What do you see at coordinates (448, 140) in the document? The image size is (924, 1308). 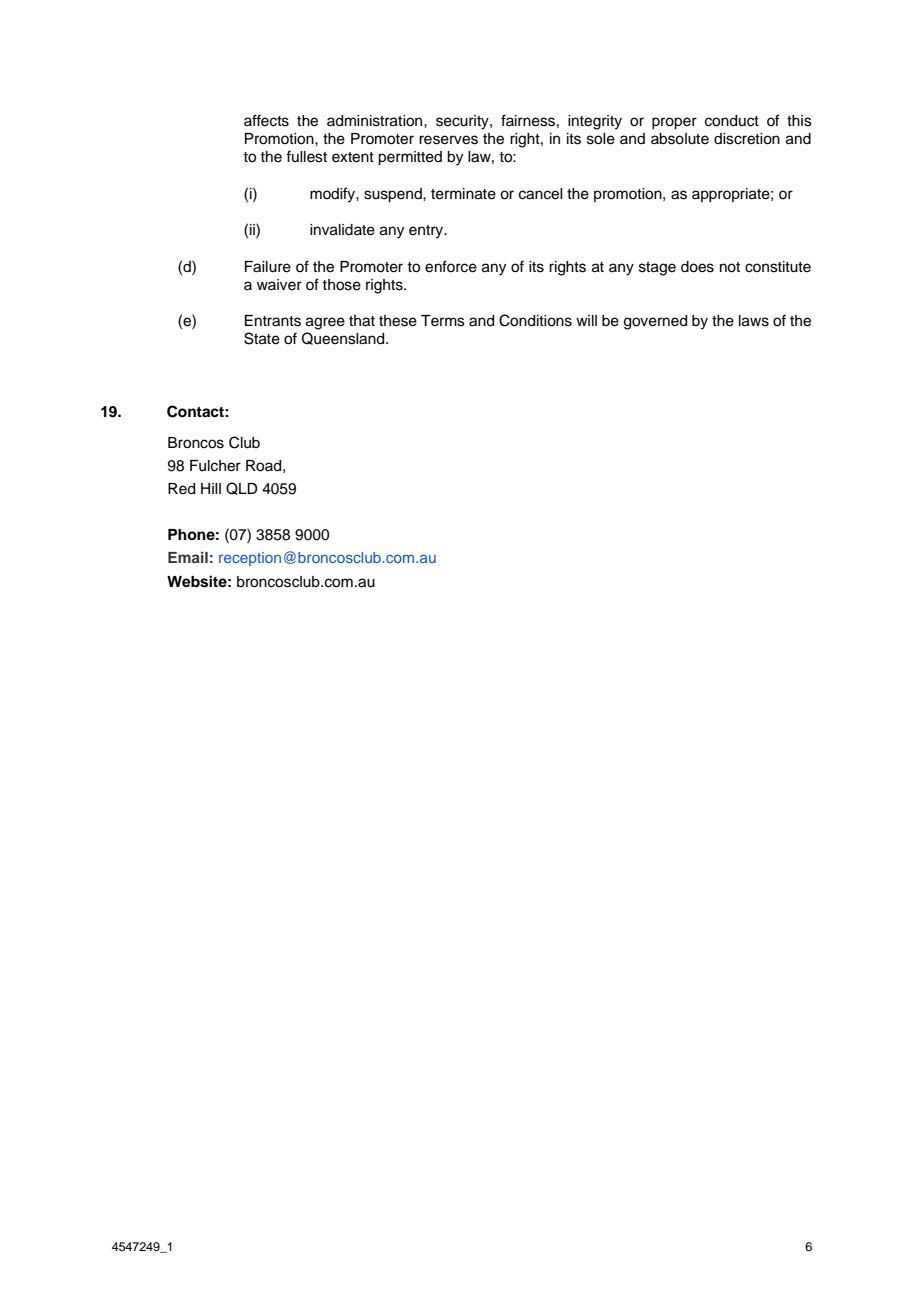 I see `reserves` at bounding box center [448, 140].
